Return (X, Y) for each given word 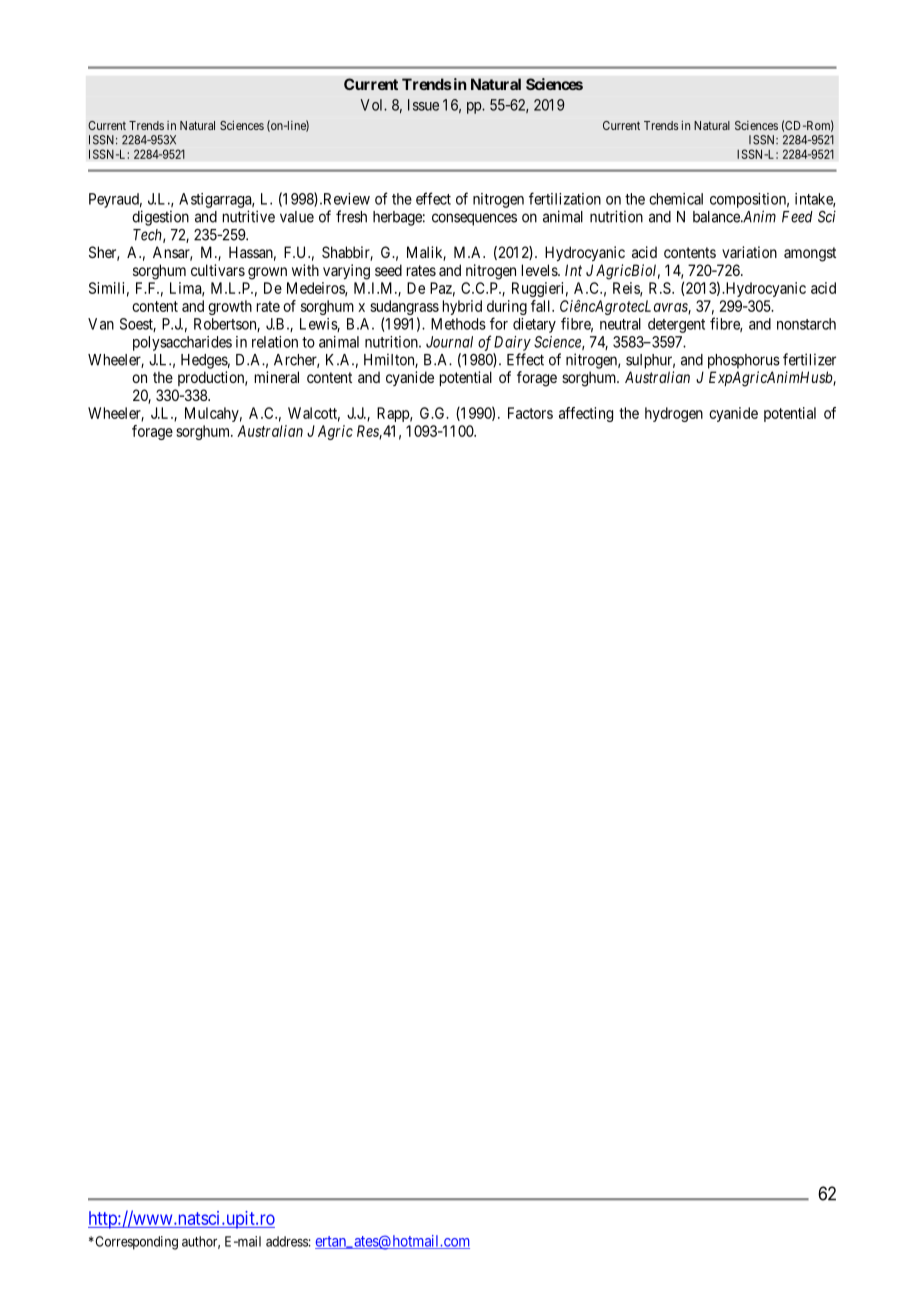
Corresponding (135, 1243)
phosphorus (744, 361)
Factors (530, 413)
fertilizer (809, 359)
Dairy (512, 343)
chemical (676, 199)
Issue (423, 105)
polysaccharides (182, 343)
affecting (586, 414)
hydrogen (674, 414)
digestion (160, 218)
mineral (277, 377)
